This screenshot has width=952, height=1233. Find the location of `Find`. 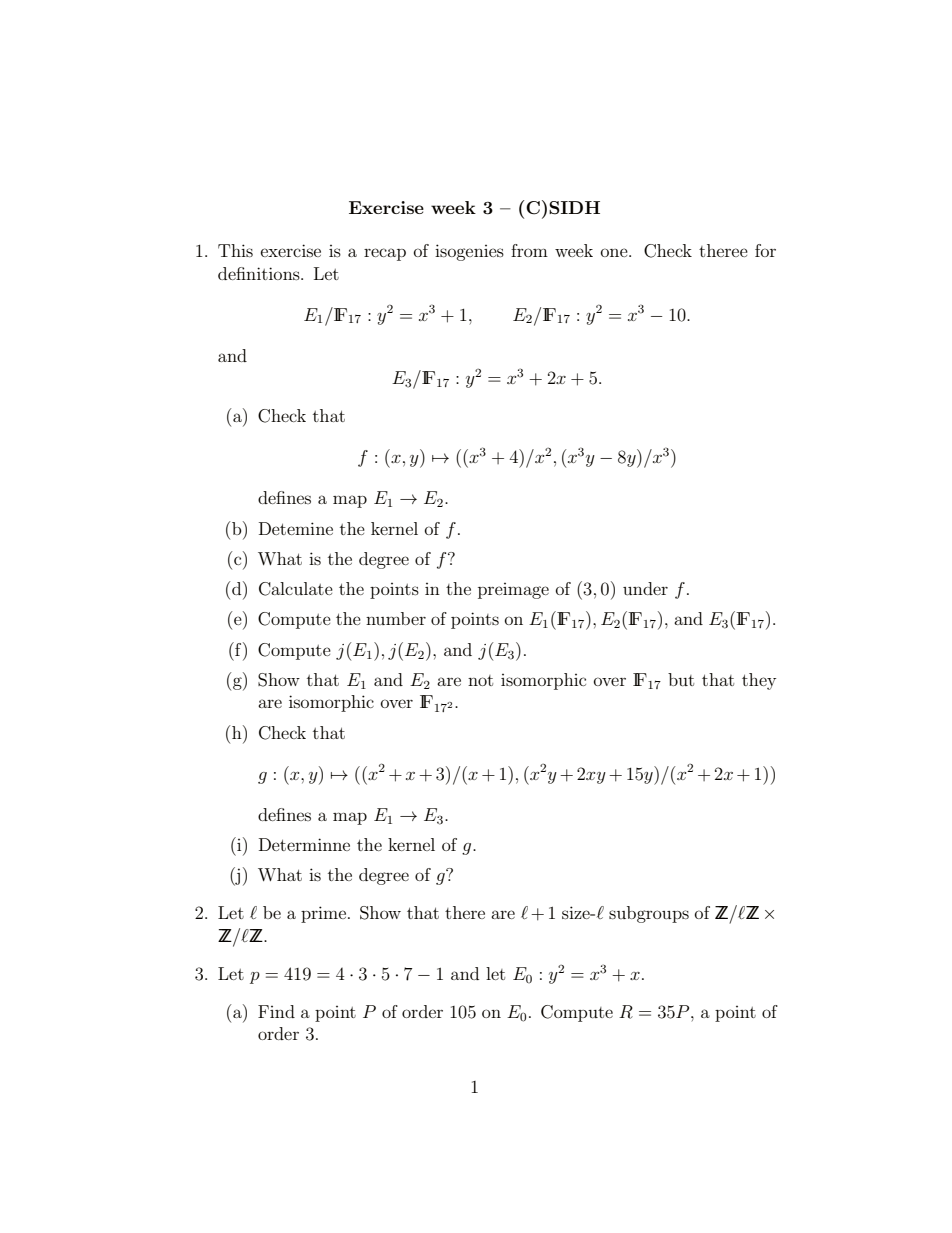

Find is located at coordinates (276, 1011).
